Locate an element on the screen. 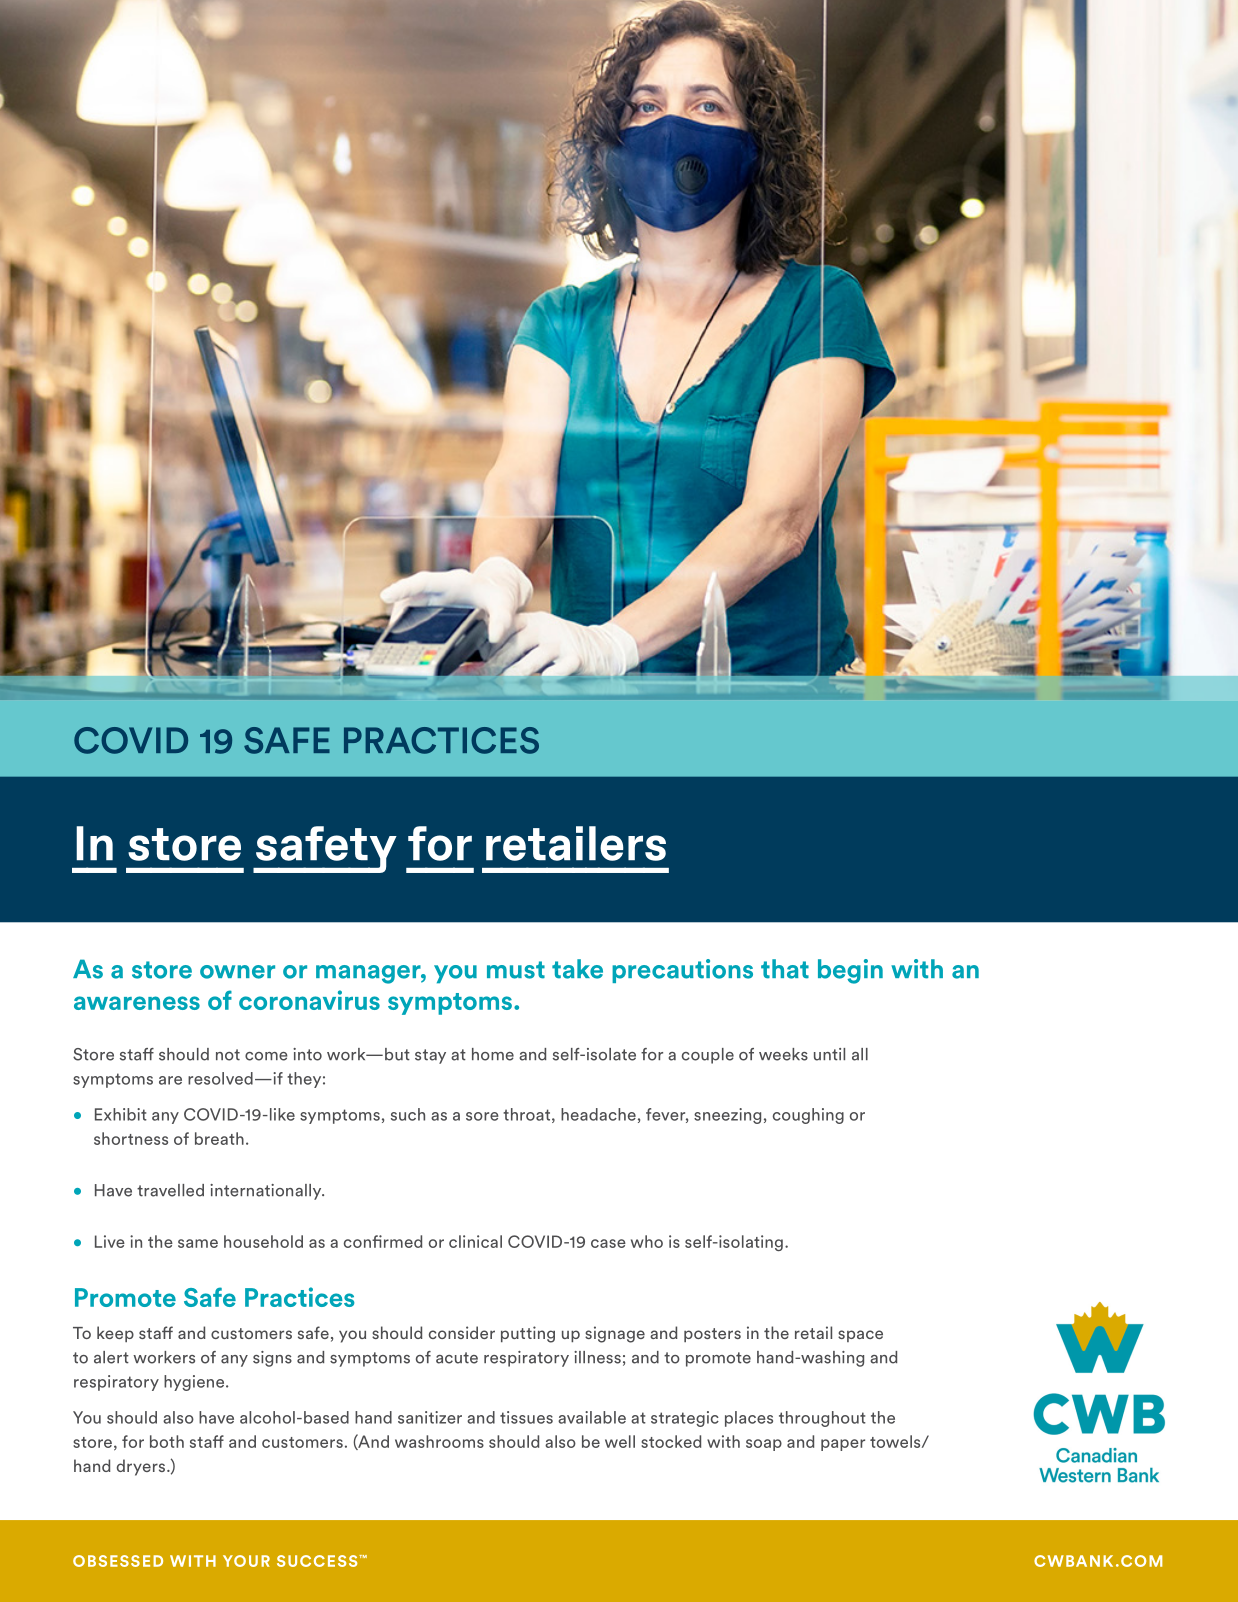 This screenshot has width=1238, height=1602. clinical is located at coordinates (475, 1241).
